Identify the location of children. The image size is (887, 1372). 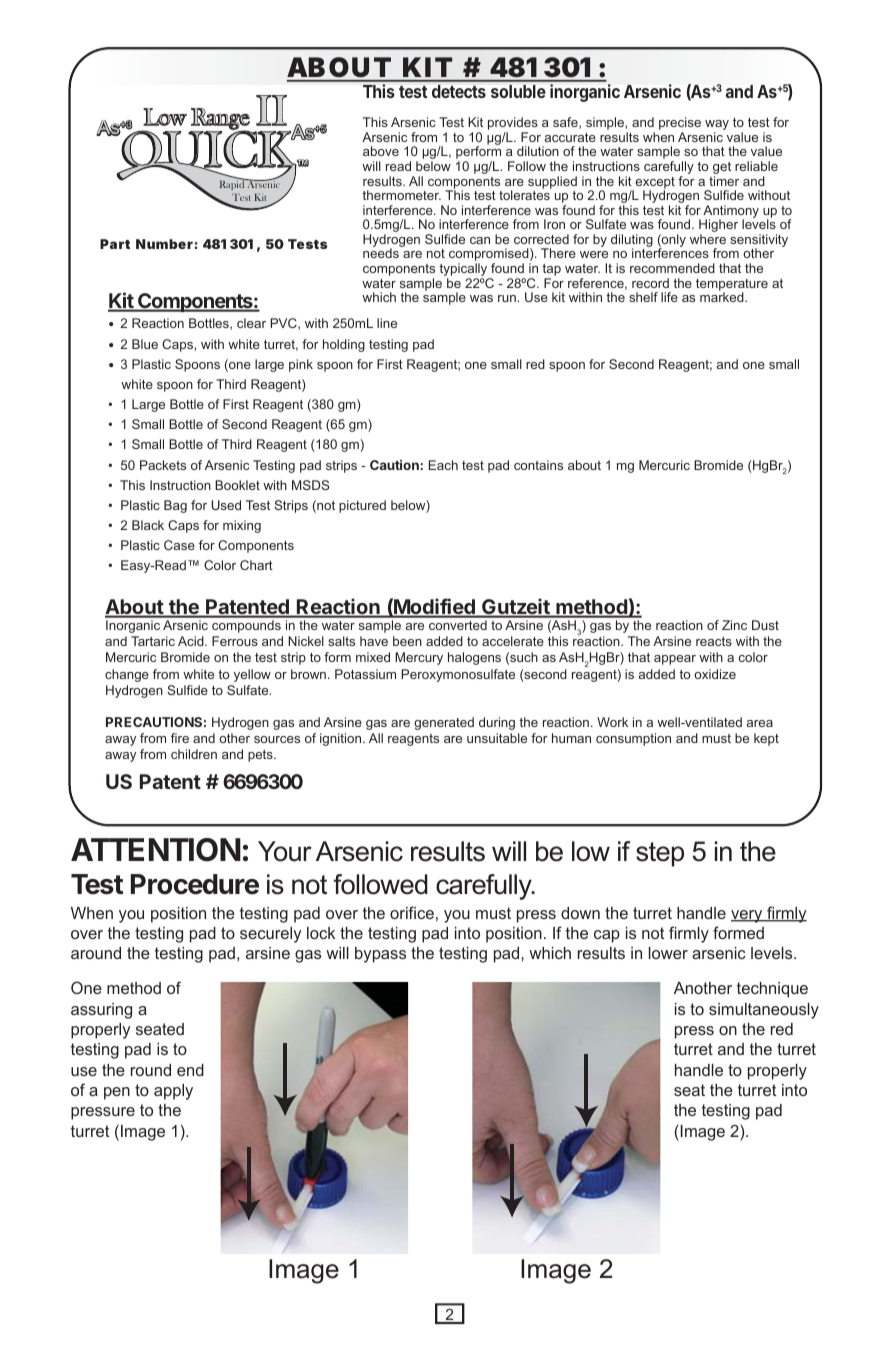
(194, 754).
